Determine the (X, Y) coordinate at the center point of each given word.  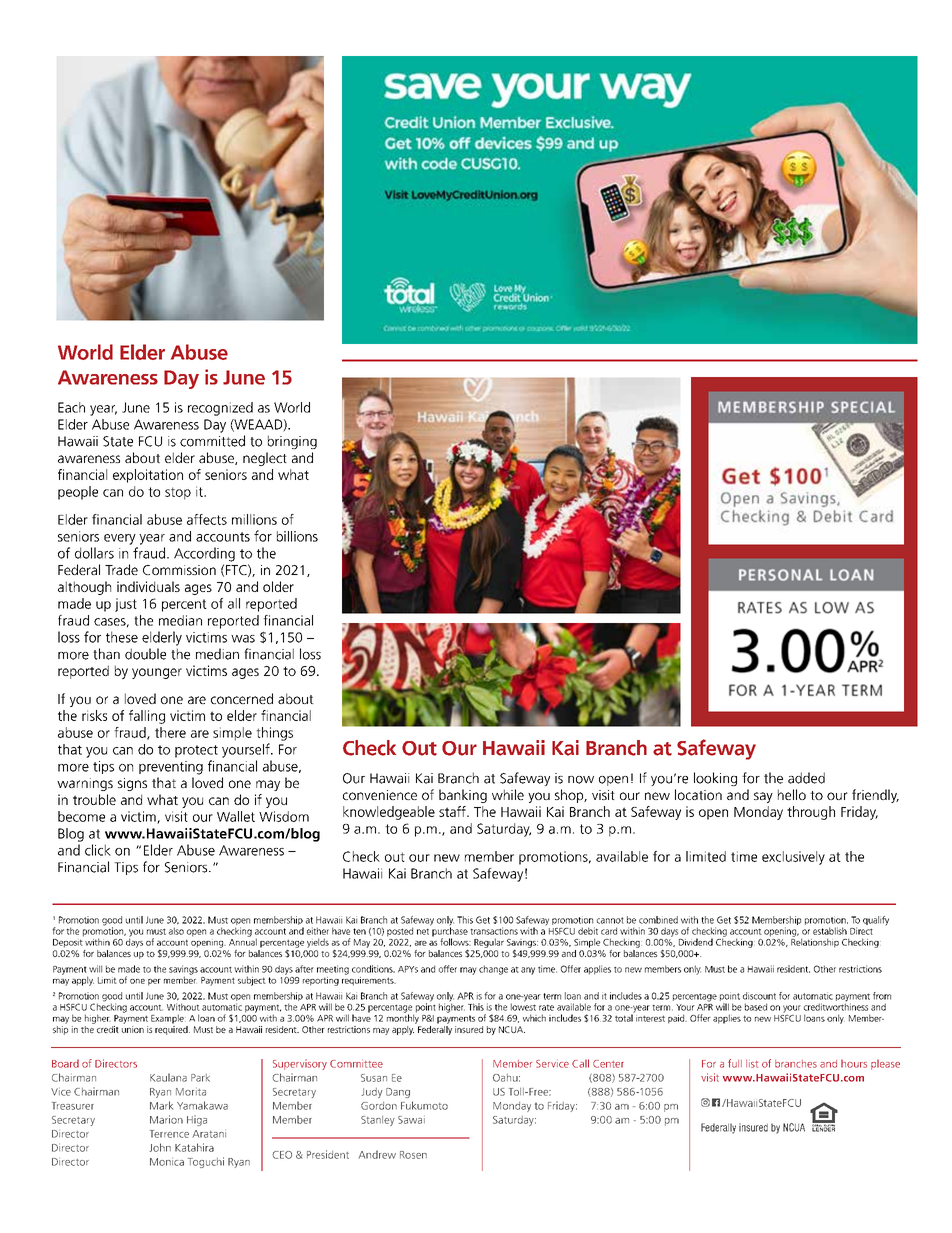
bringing (292, 442)
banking (463, 796)
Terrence (169, 1134)
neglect (265, 459)
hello (792, 794)
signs (132, 784)
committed (212, 441)
